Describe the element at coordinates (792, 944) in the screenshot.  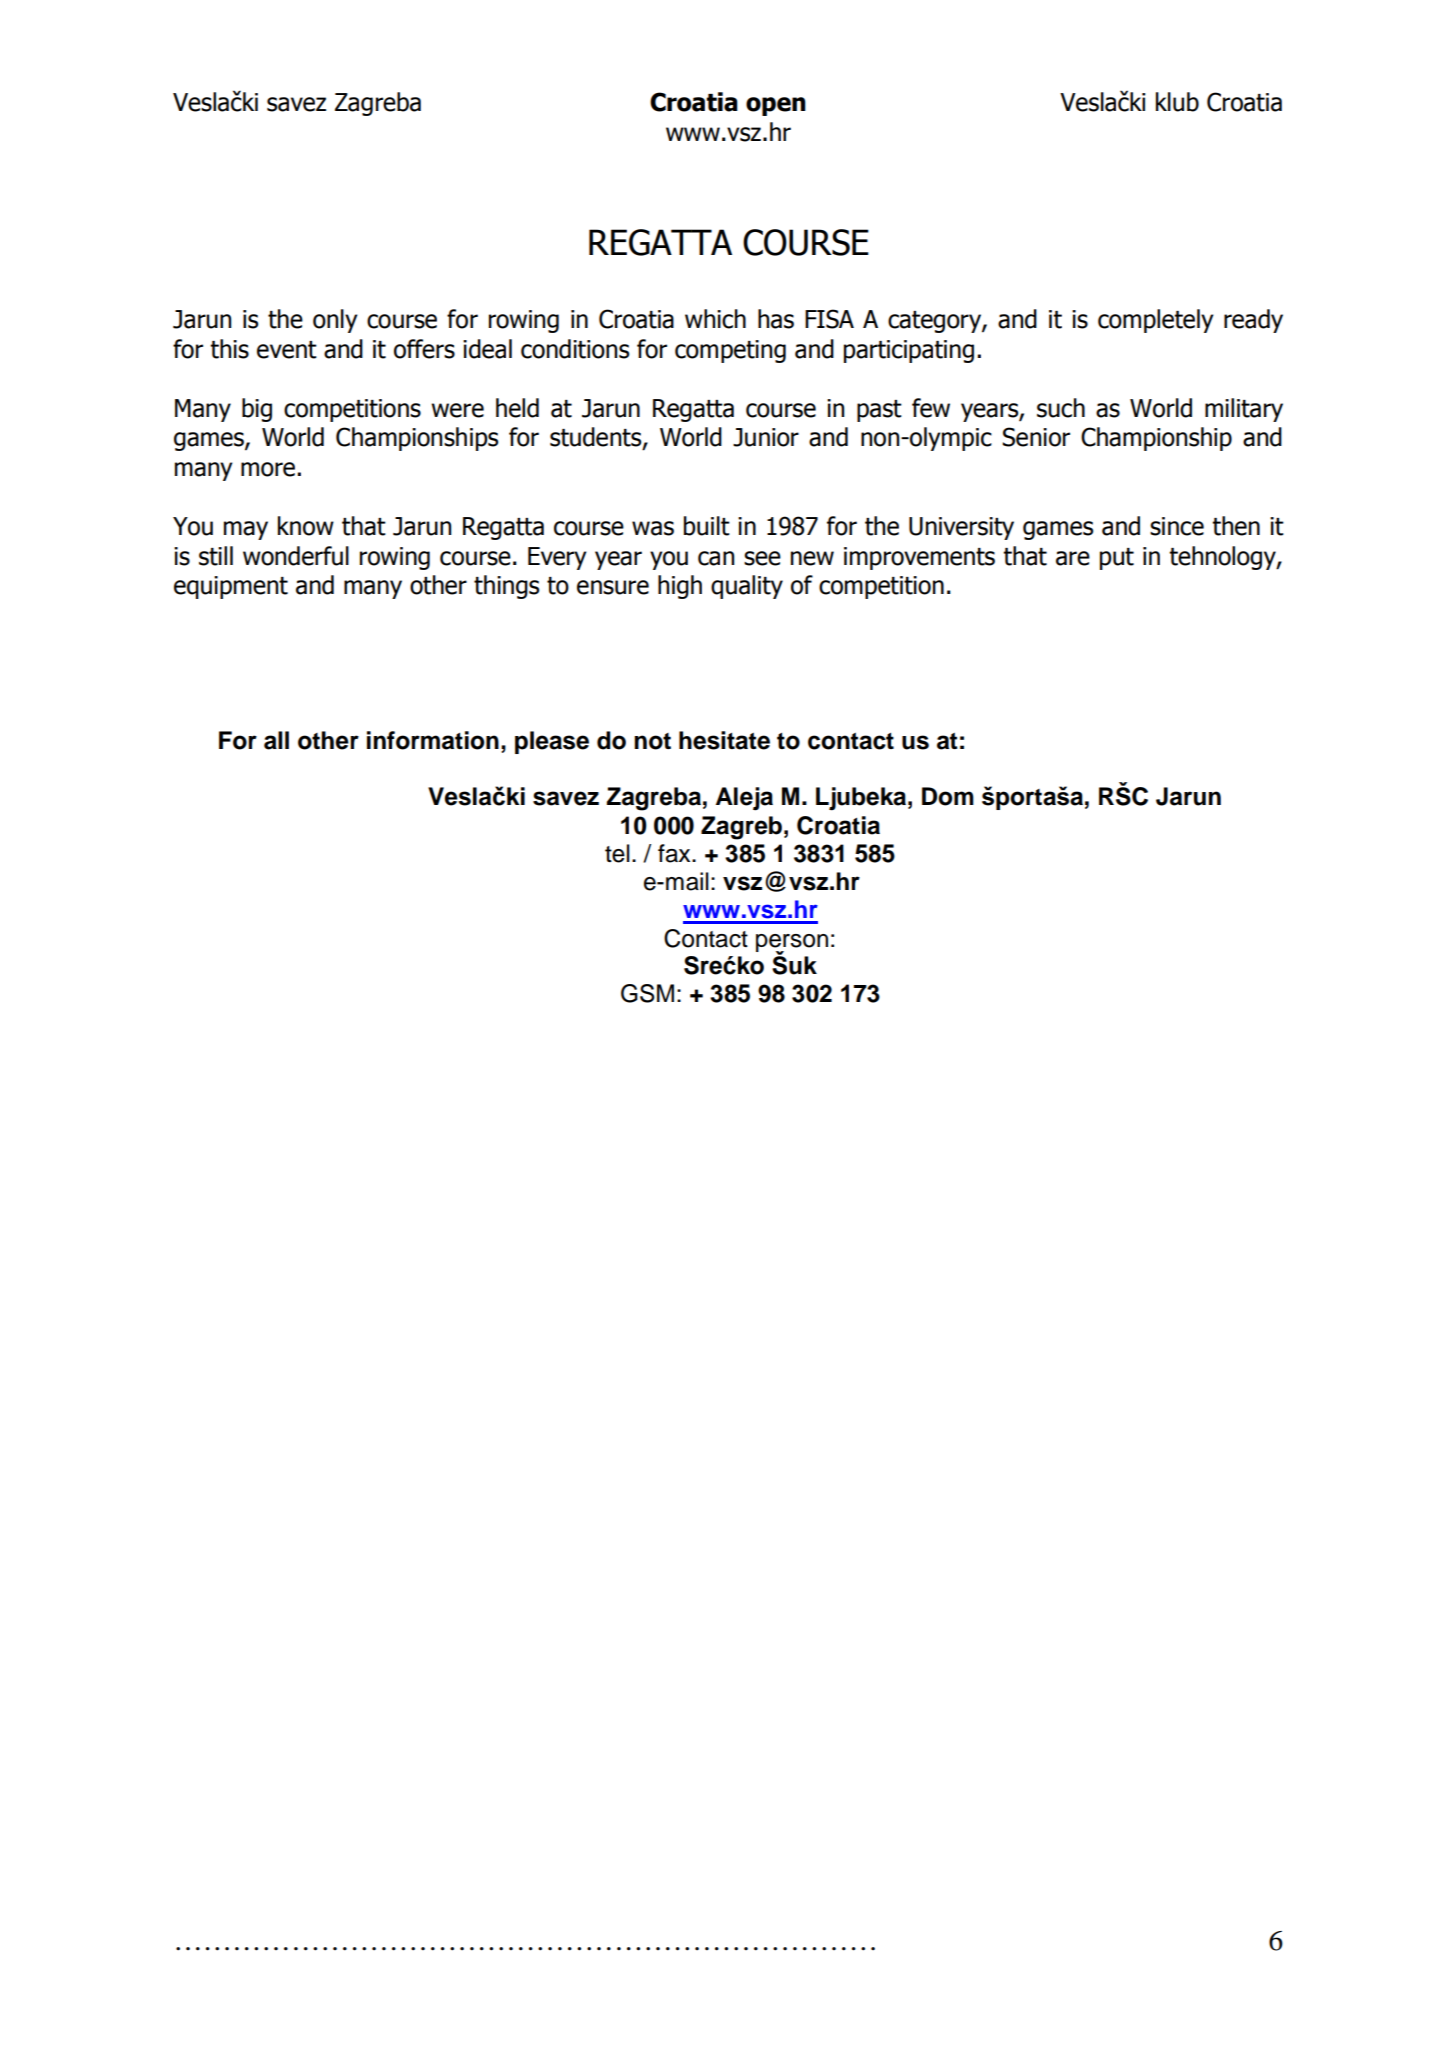
I see `person` at that location.
